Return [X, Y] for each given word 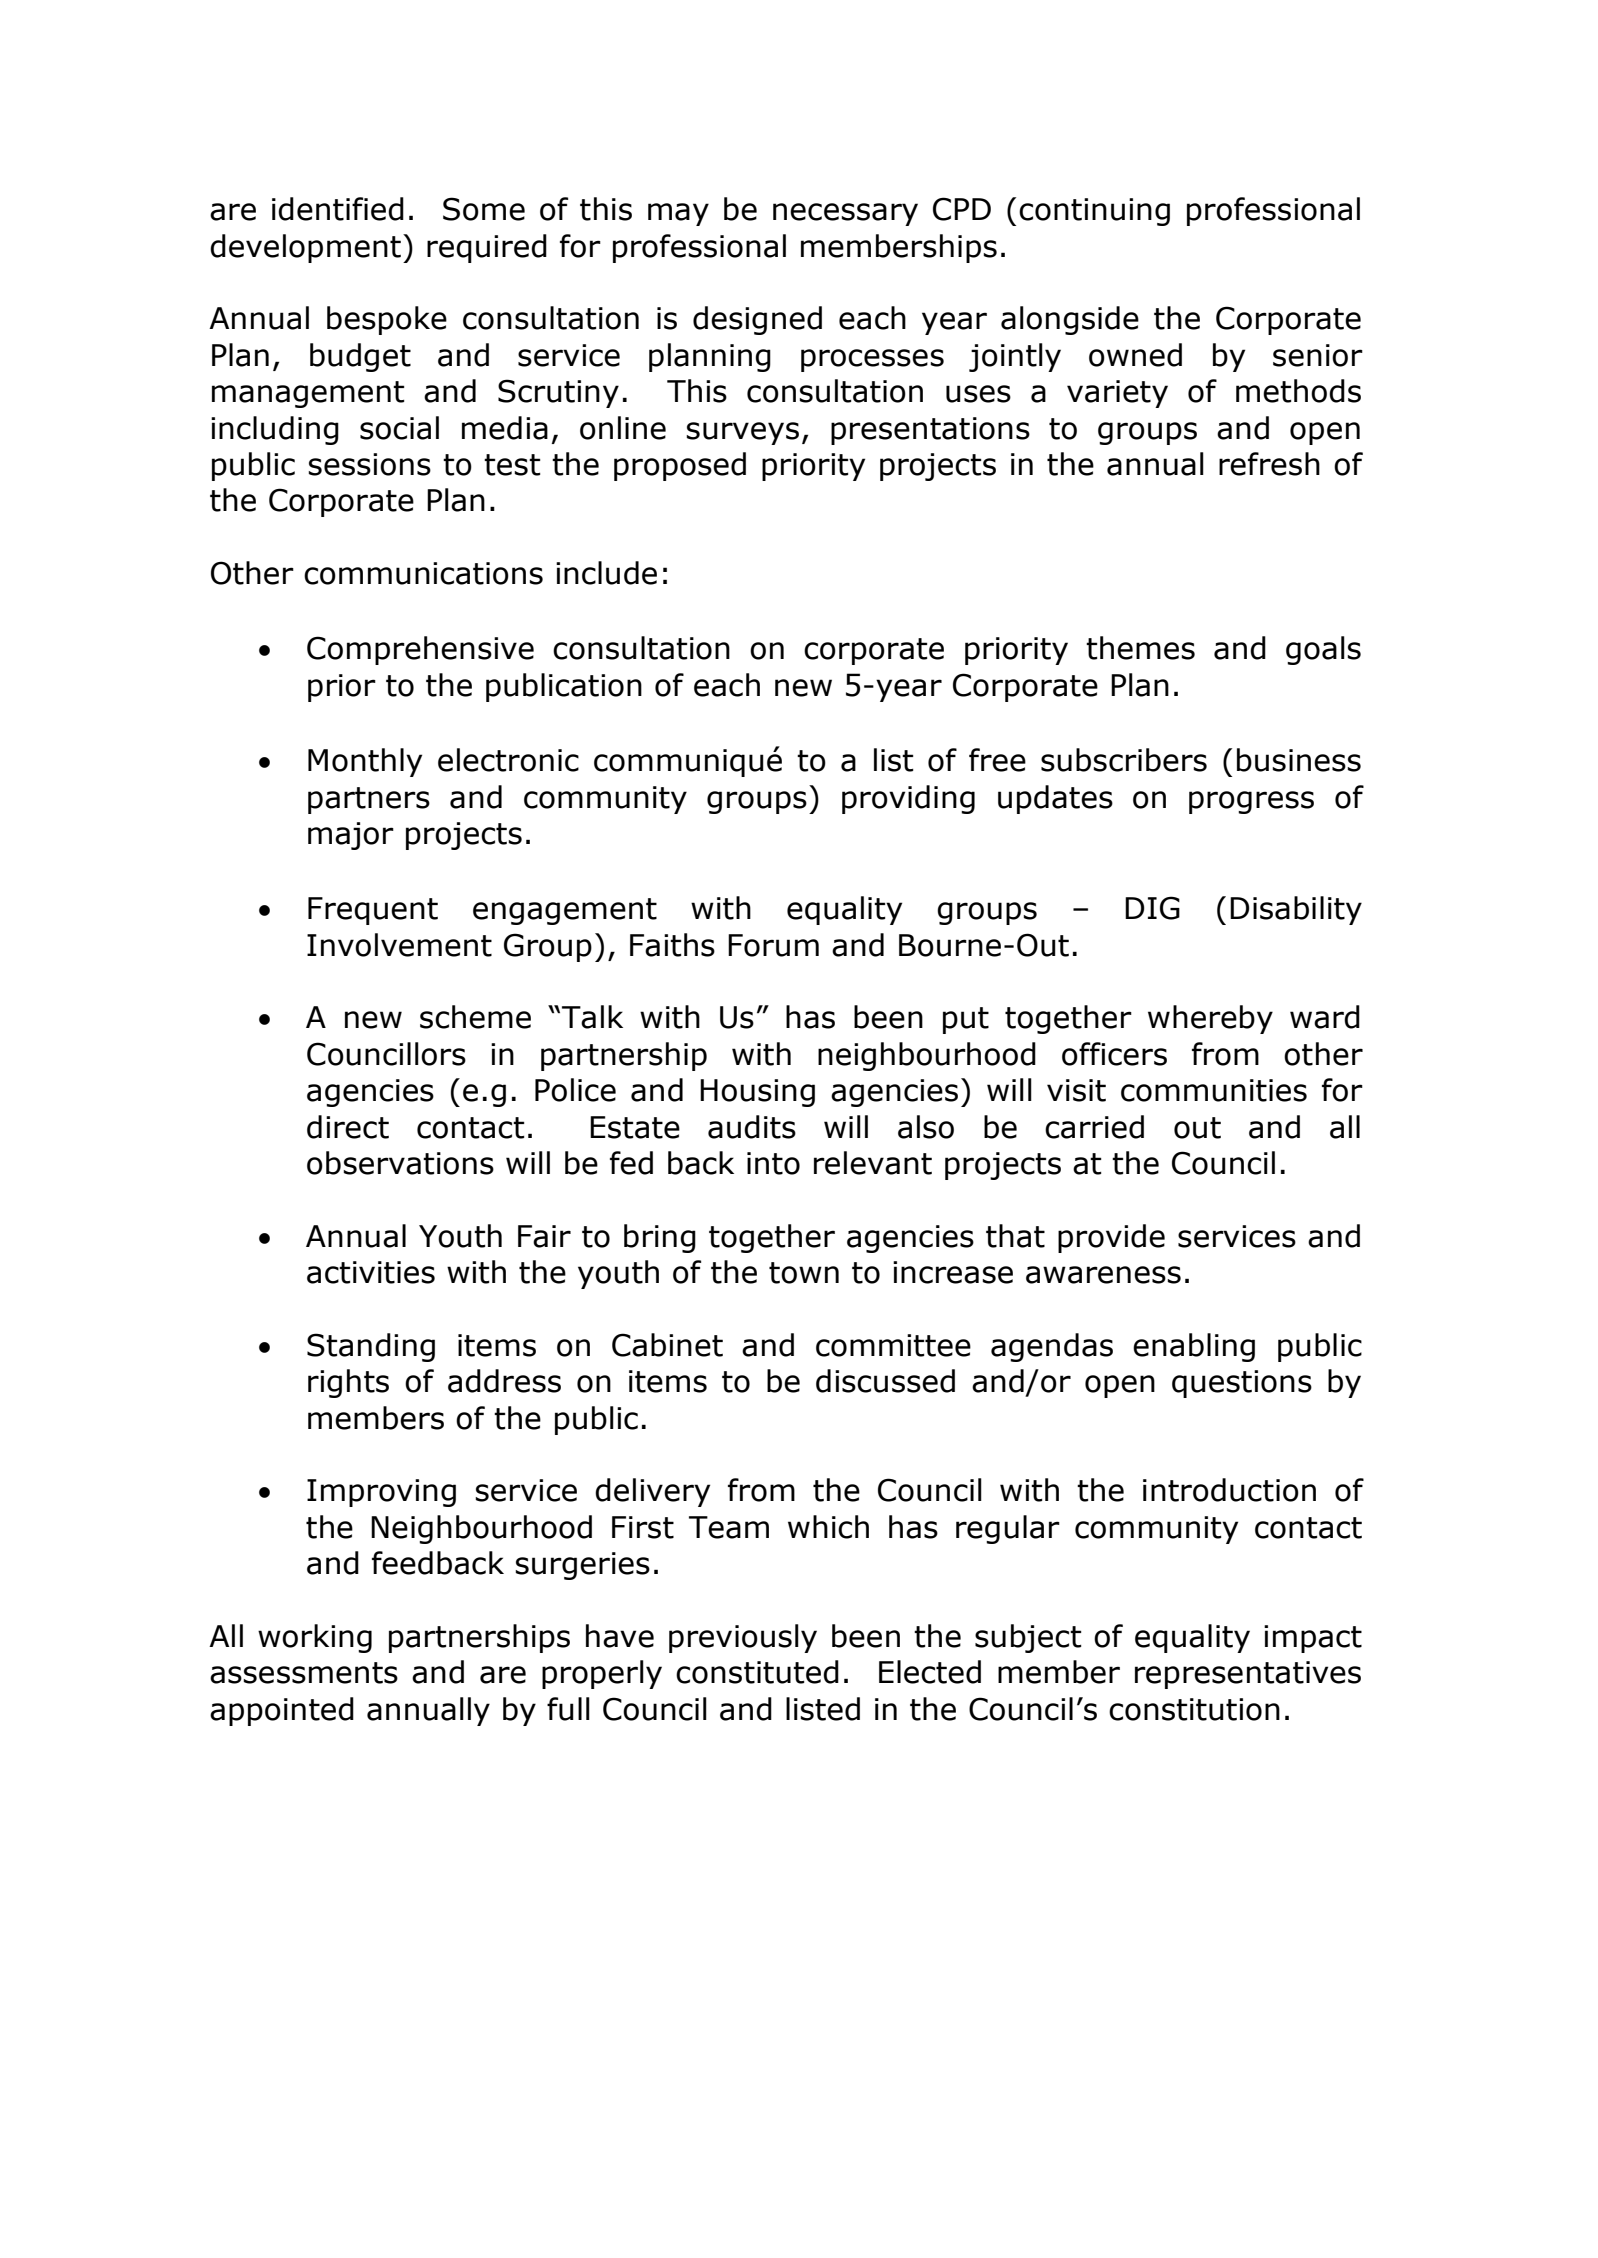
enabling [1194, 1347]
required [487, 248]
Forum [773, 945]
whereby [1210, 1019]
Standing [371, 1347]
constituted [757, 1672]
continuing [1094, 212]
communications [423, 573]
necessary [845, 214]
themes [1140, 648]
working [315, 1638]
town [804, 1273]
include [606, 573]
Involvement [399, 945]
